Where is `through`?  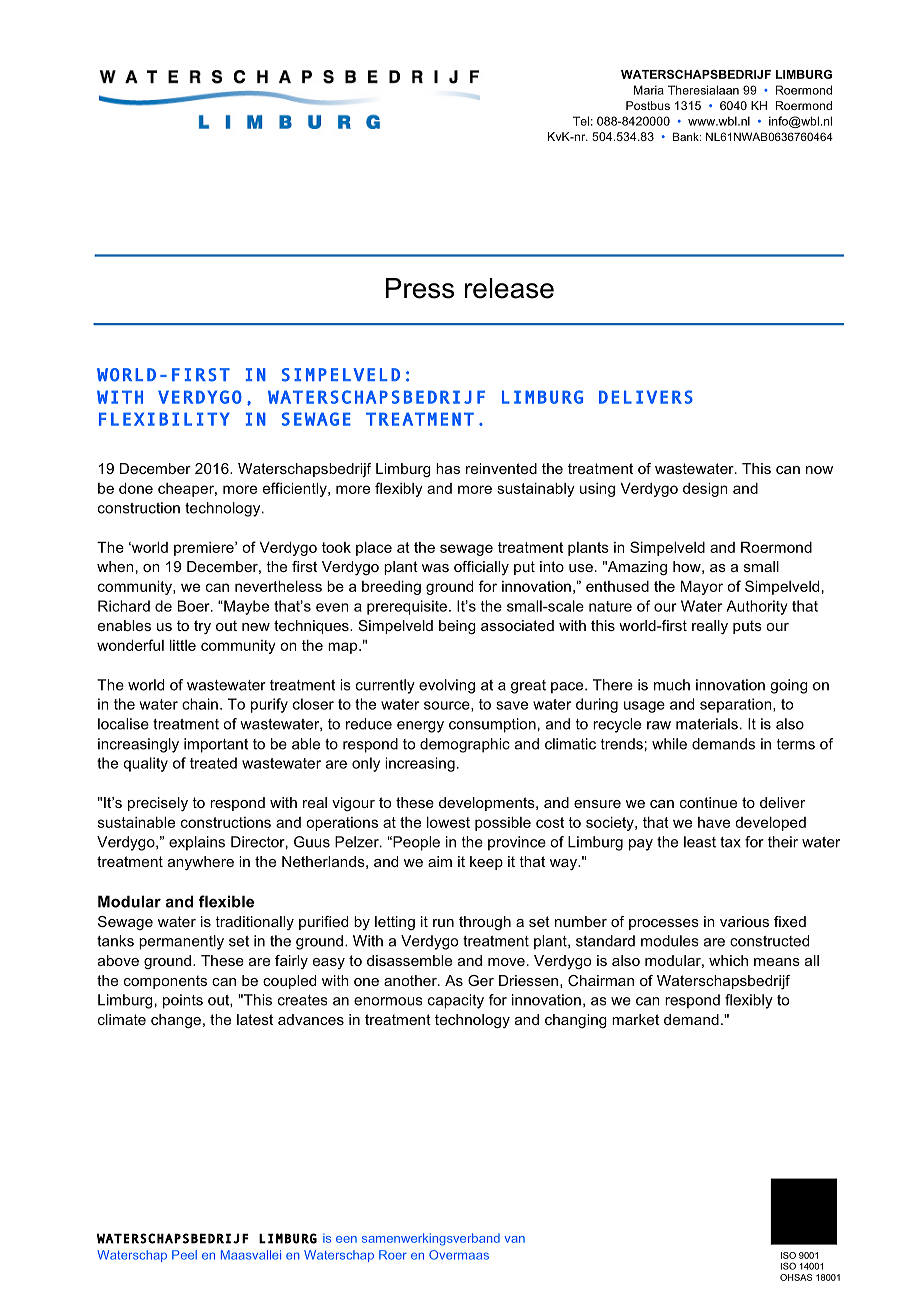
through is located at coordinates (485, 923).
